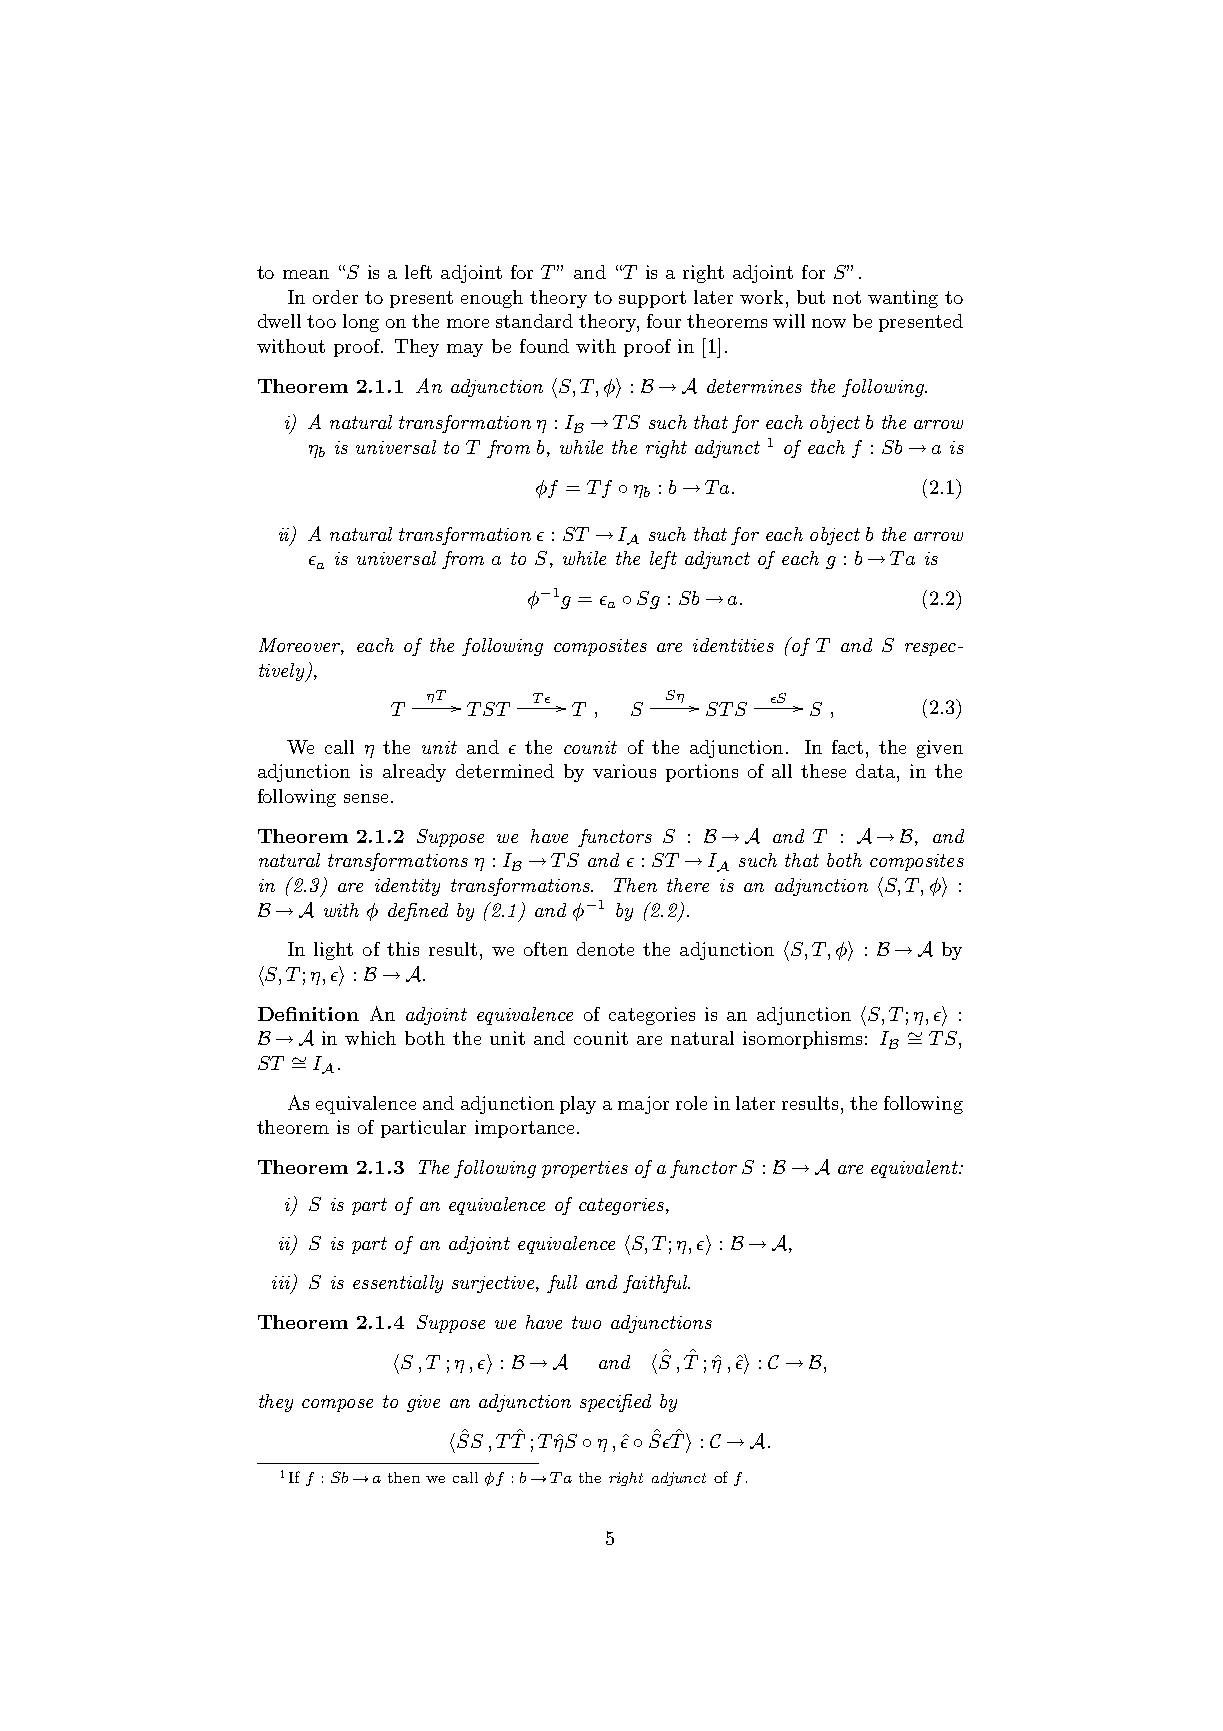  What do you see at coordinates (615, 1403) in the screenshot?
I see `specified` at bounding box center [615, 1403].
